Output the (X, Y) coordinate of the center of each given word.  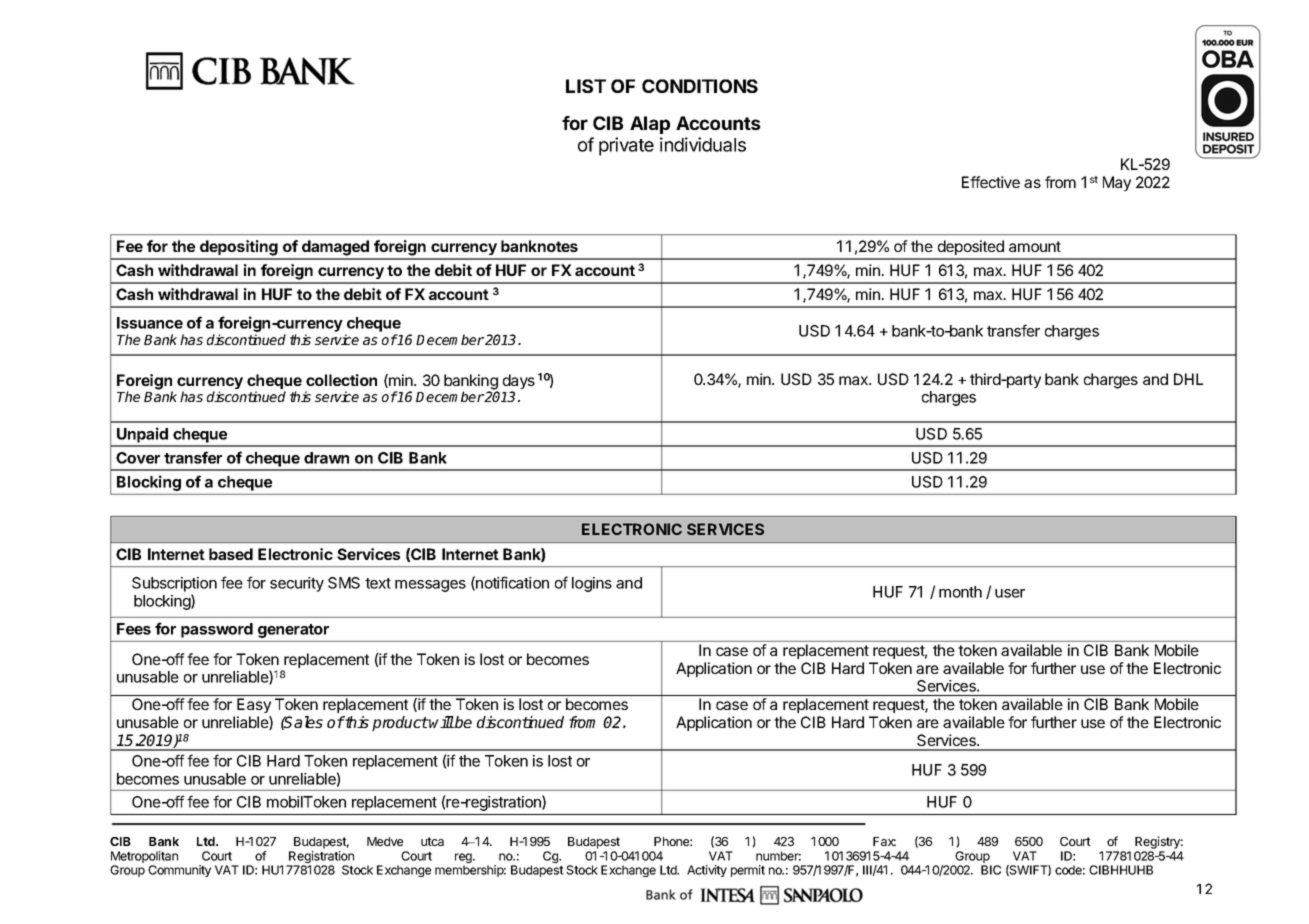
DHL (1188, 379)
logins (592, 584)
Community (179, 871)
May (1117, 183)
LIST (586, 86)
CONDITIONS (700, 86)
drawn (326, 458)
